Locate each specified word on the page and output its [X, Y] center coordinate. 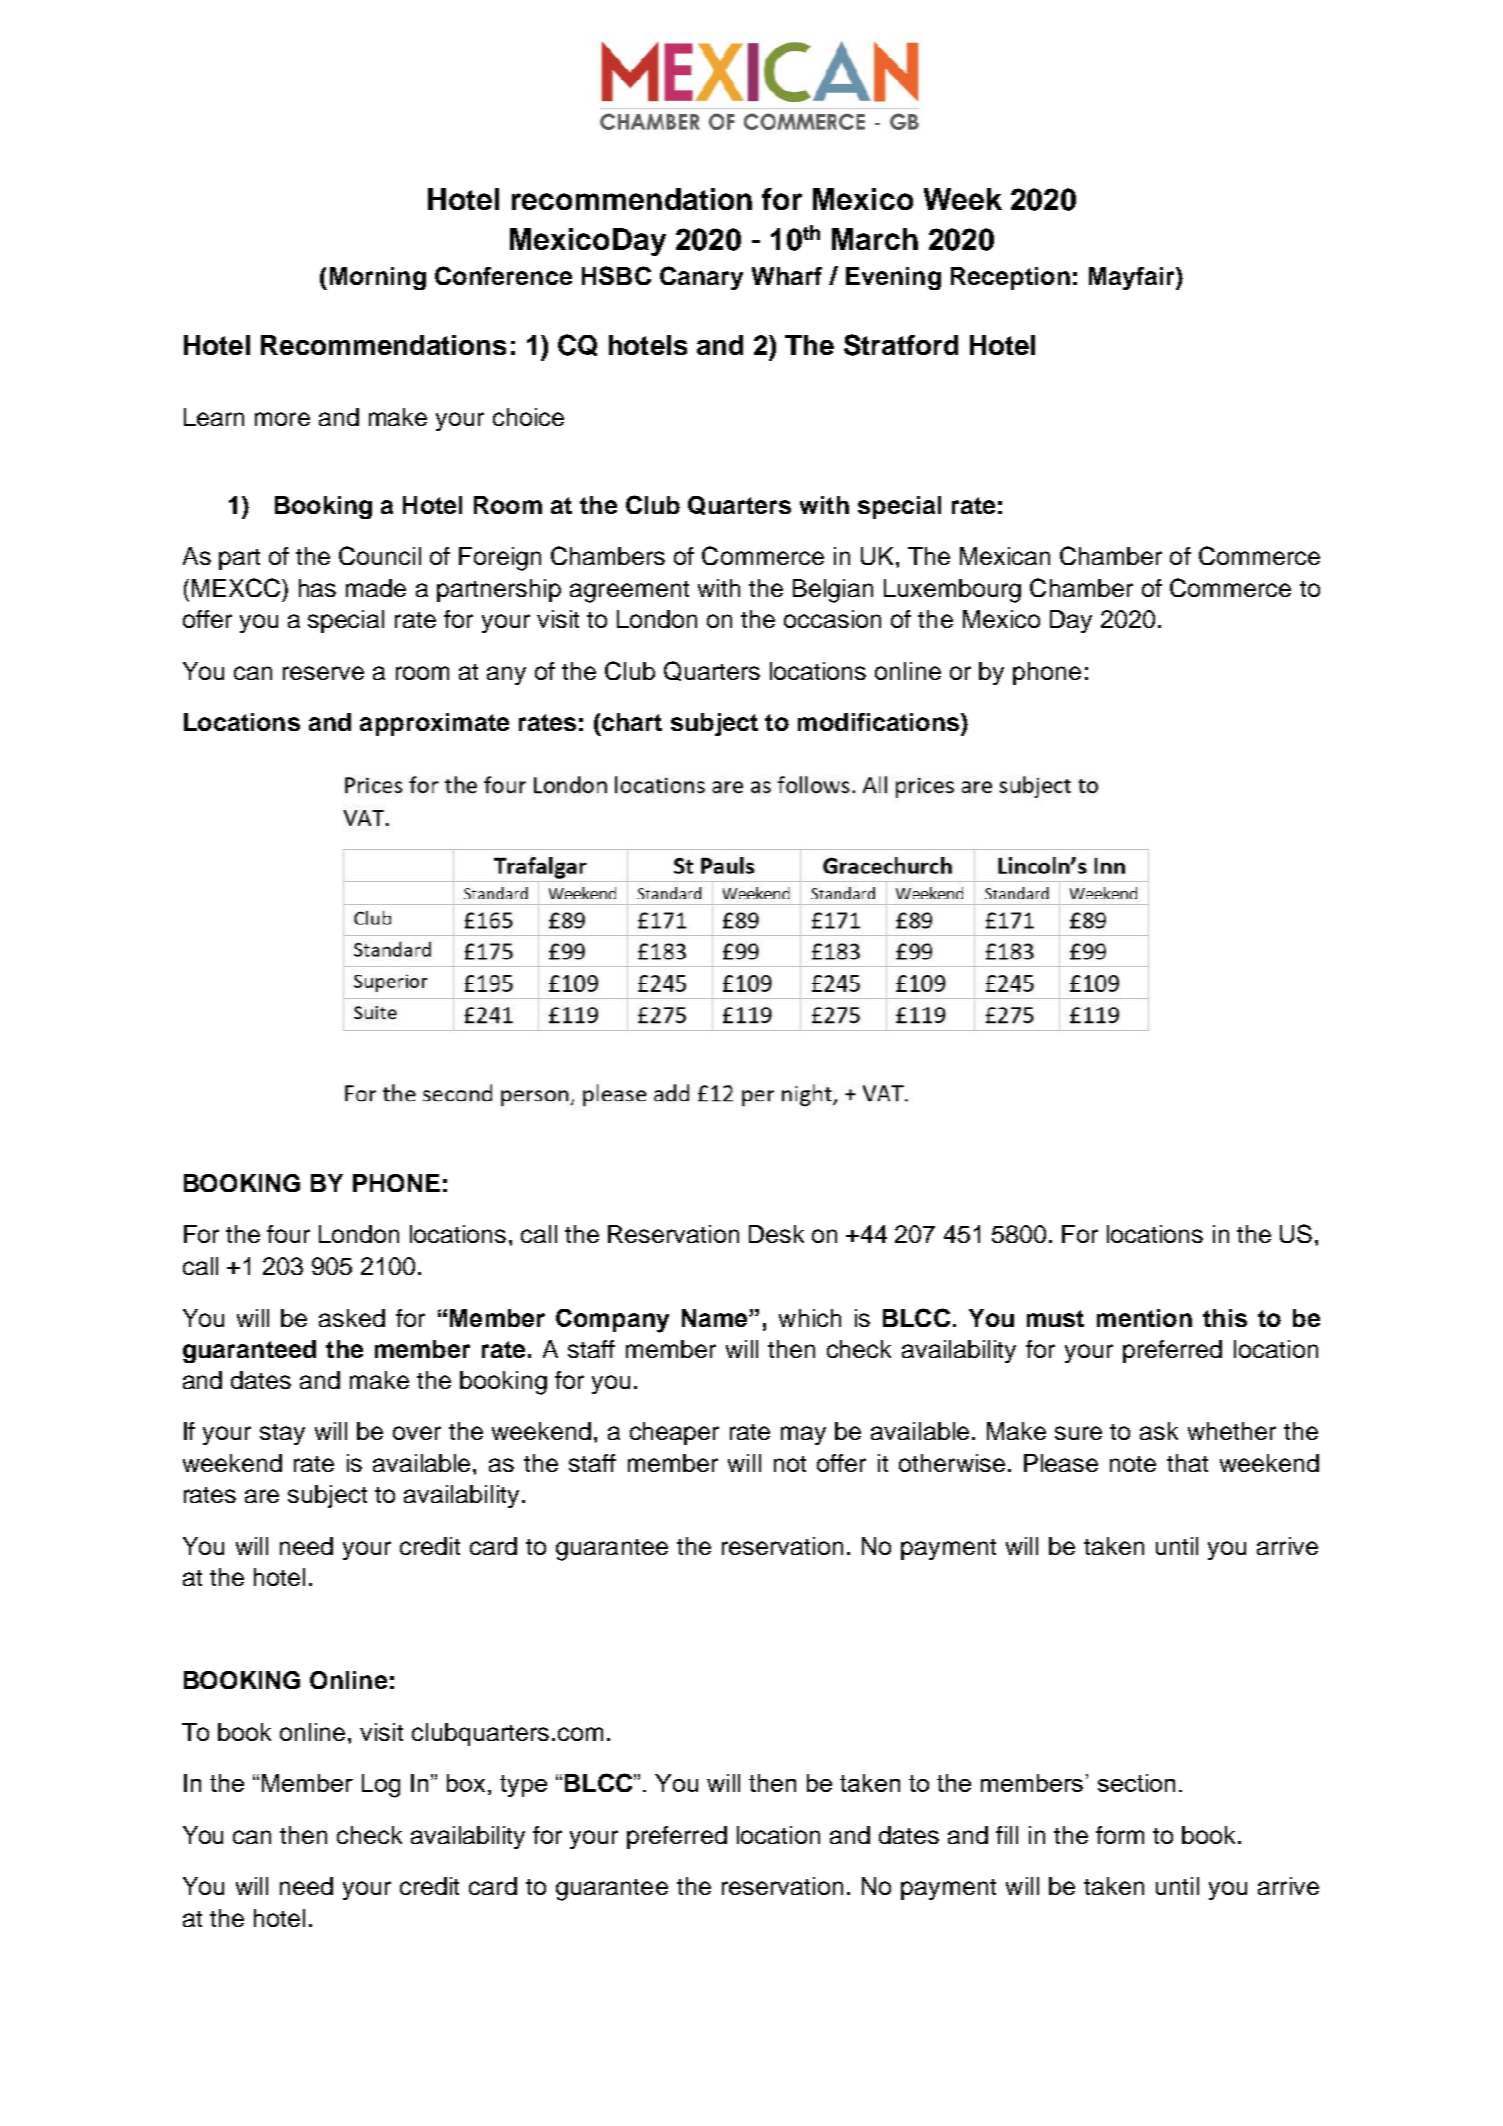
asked [352, 1318]
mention [1144, 1318]
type [523, 1786]
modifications [880, 722]
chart [632, 722]
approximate [434, 724]
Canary [701, 278]
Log [381, 1786]
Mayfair [1133, 278]
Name [716, 1318]
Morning [378, 278]
